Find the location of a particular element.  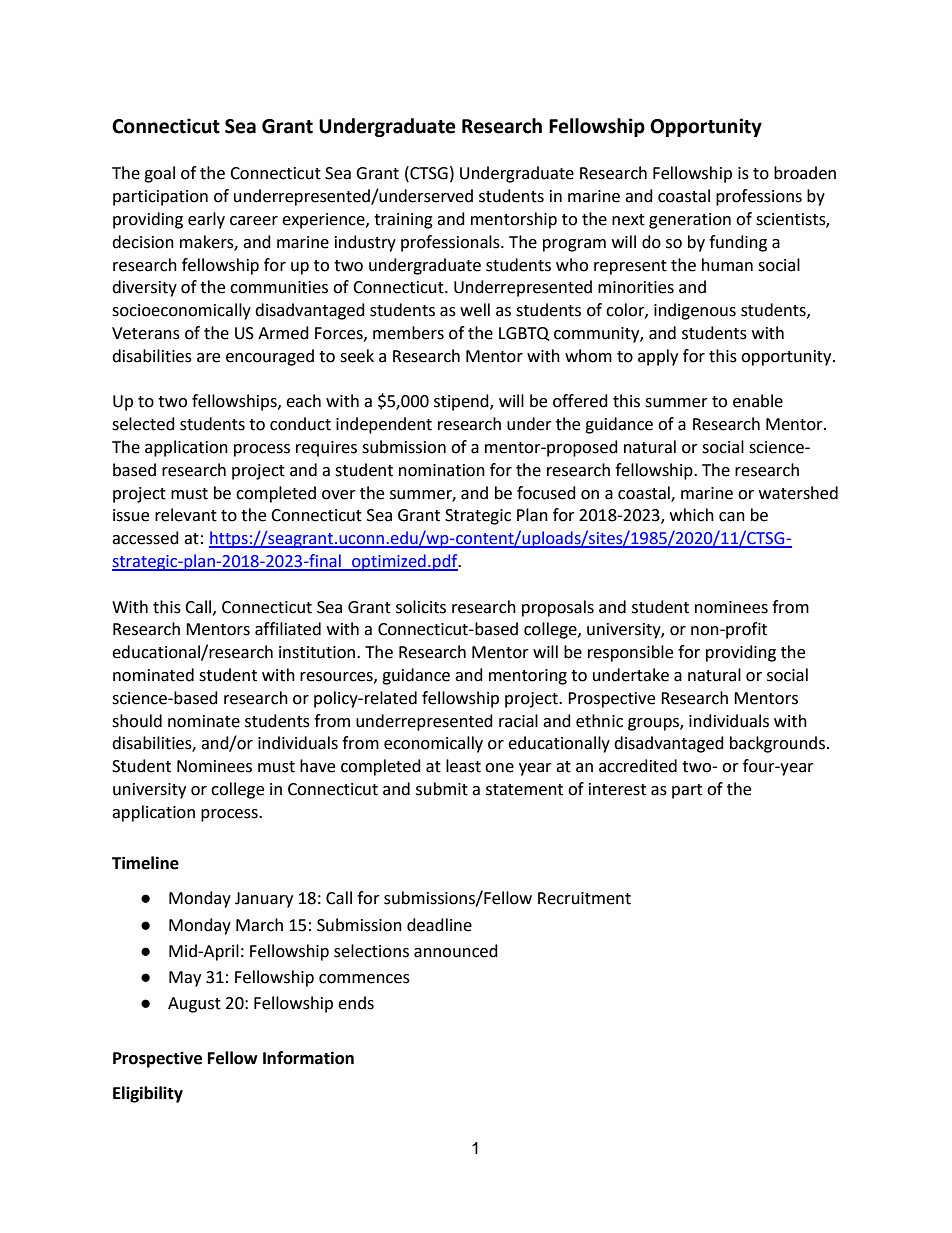

solicits is located at coordinates (421, 607).
